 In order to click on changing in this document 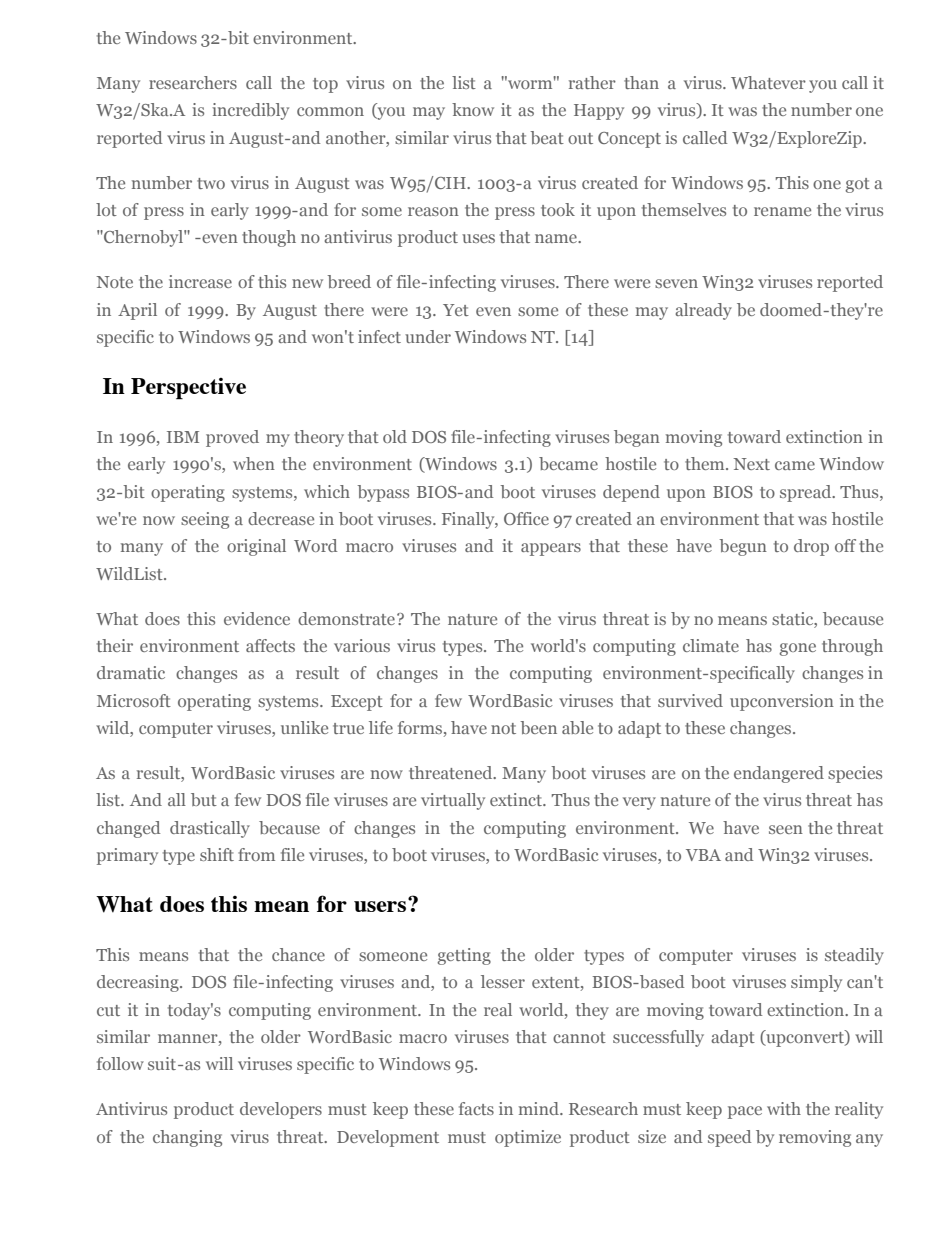, I will do `click(187, 1138)`.
